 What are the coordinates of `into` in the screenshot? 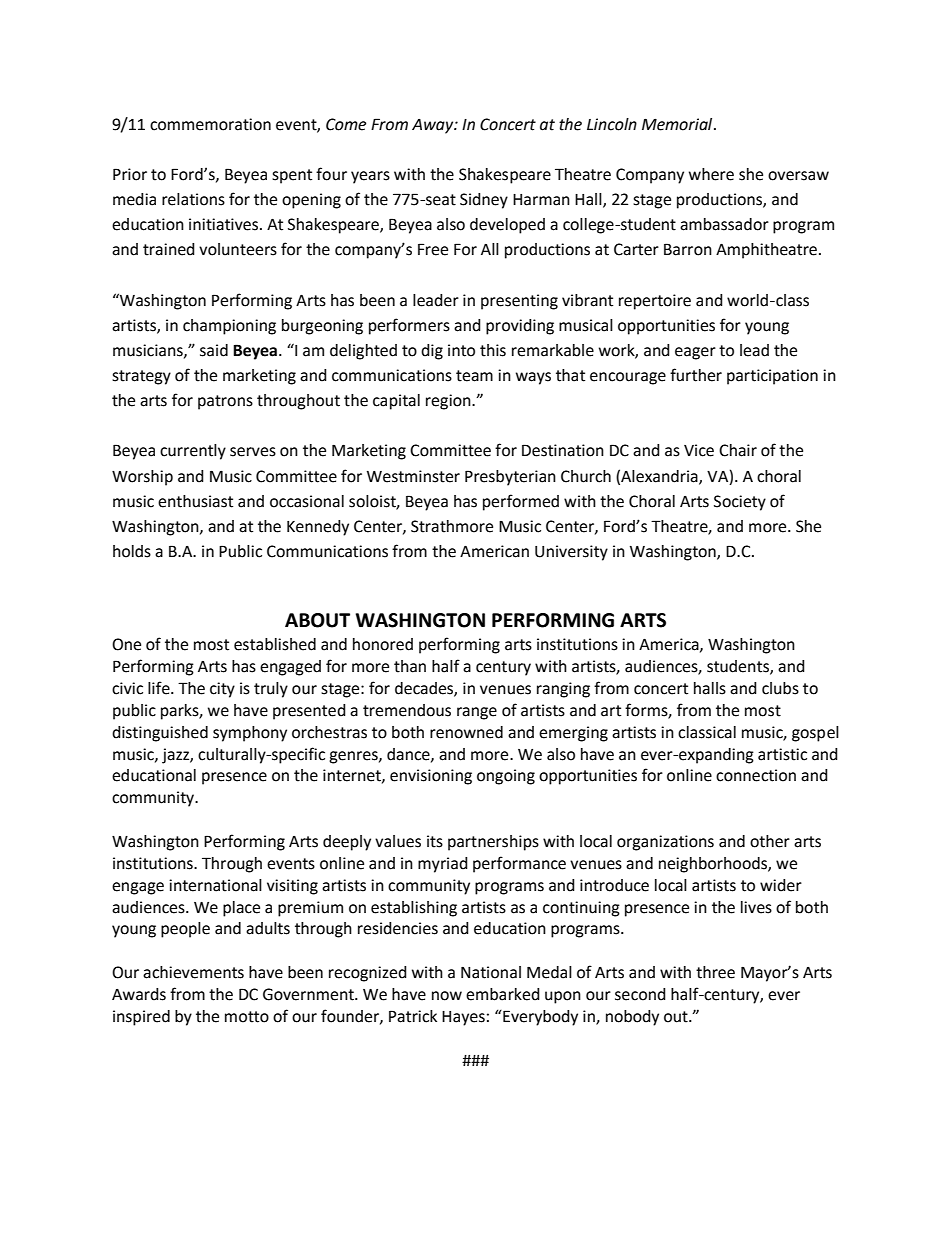 It's located at (461, 350).
